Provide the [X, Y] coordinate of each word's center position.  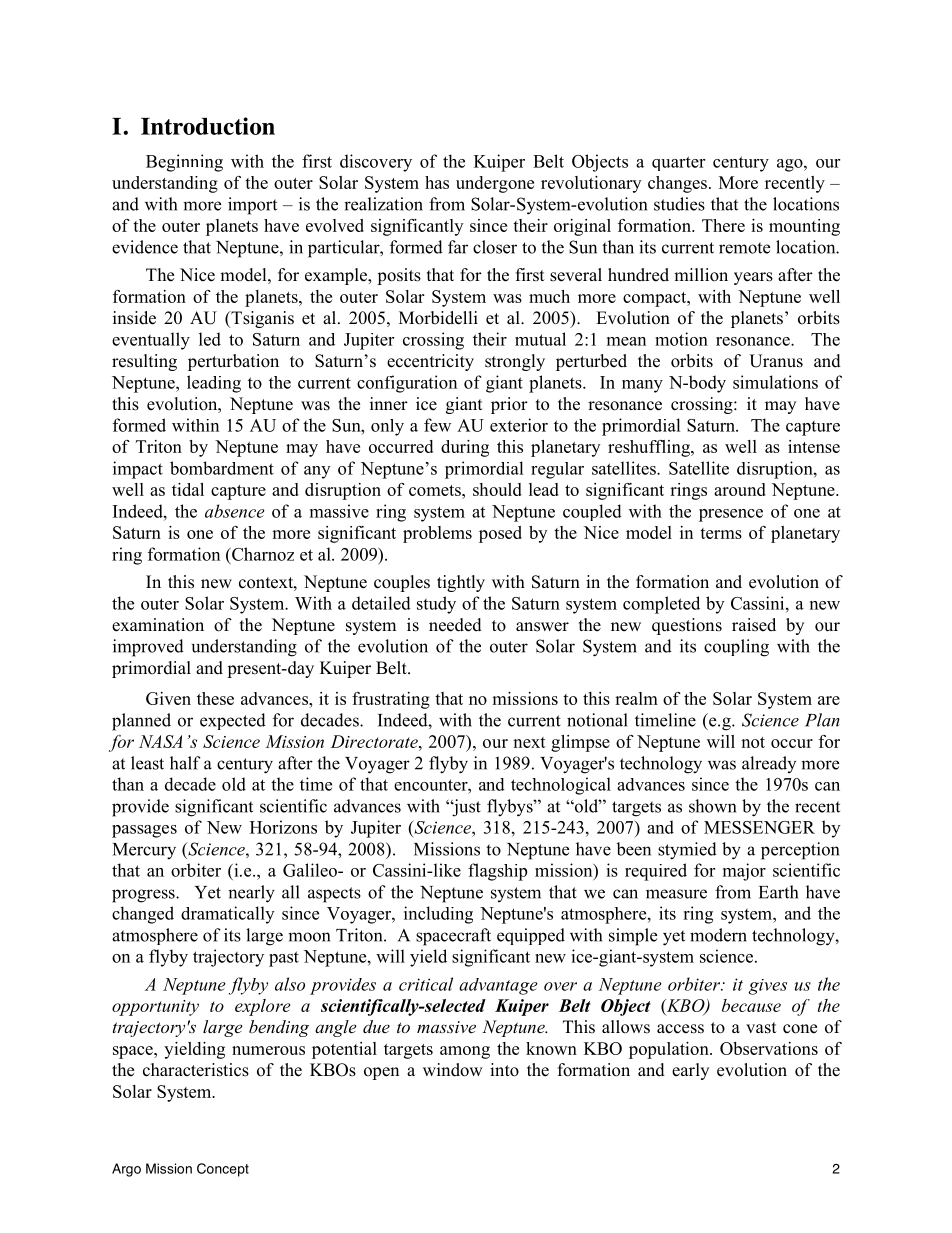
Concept [223, 1170]
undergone [495, 184]
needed [455, 625]
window [453, 1070]
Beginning [184, 163]
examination [158, 625]
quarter [678, 163]
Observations [769, 1048]
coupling [736, 648]
